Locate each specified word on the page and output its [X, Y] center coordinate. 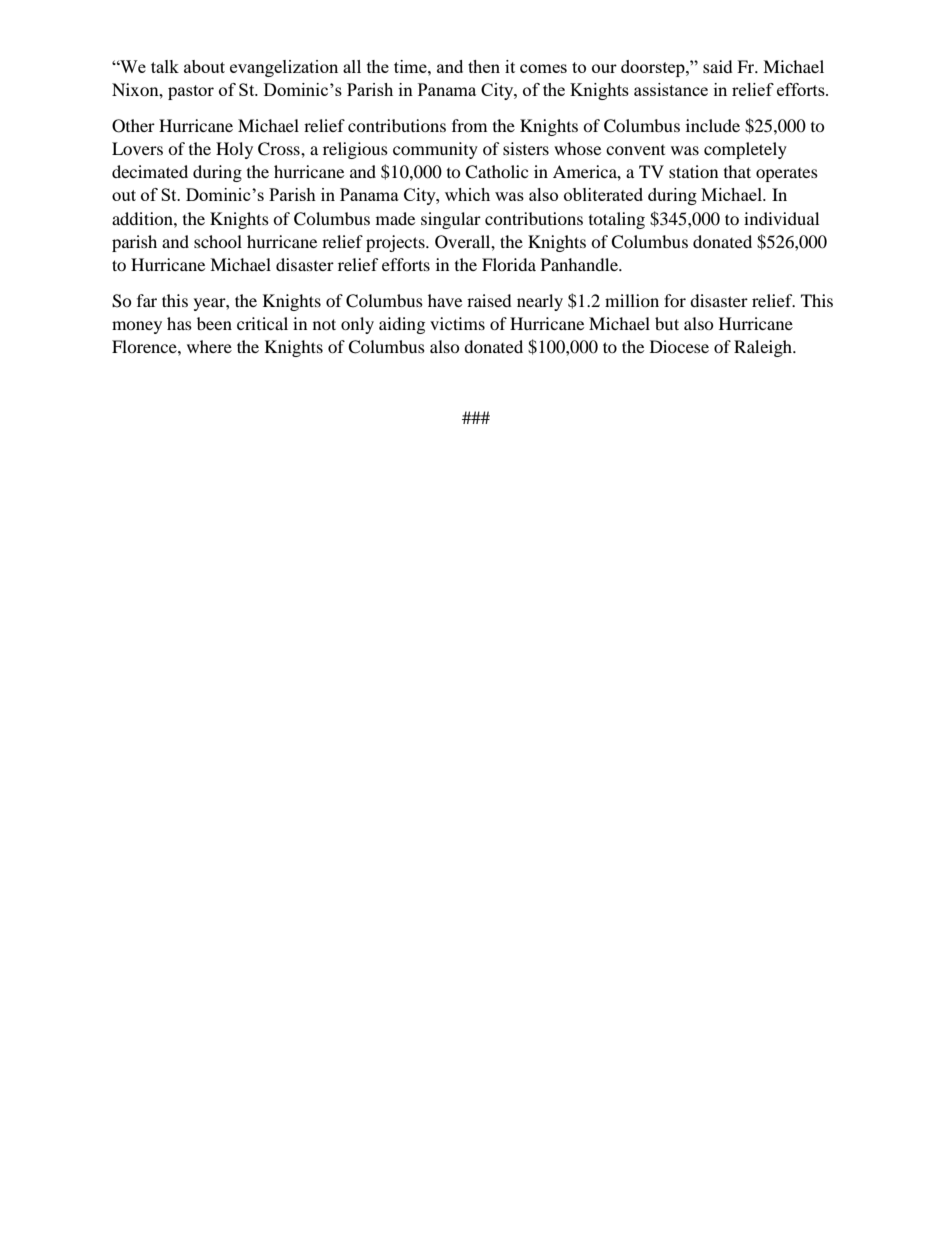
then [484, 66]
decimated [150, 171]
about [204, 66]
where [209, 346]
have [445, 300]
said [718, 66]
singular [451, 220]
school [218, 241]
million [632, 300]
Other [133, 126]
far [147, 300]
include [713, 125]
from [469, 125]
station [693, 171]
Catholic [496, 172]
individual [781, 218]
